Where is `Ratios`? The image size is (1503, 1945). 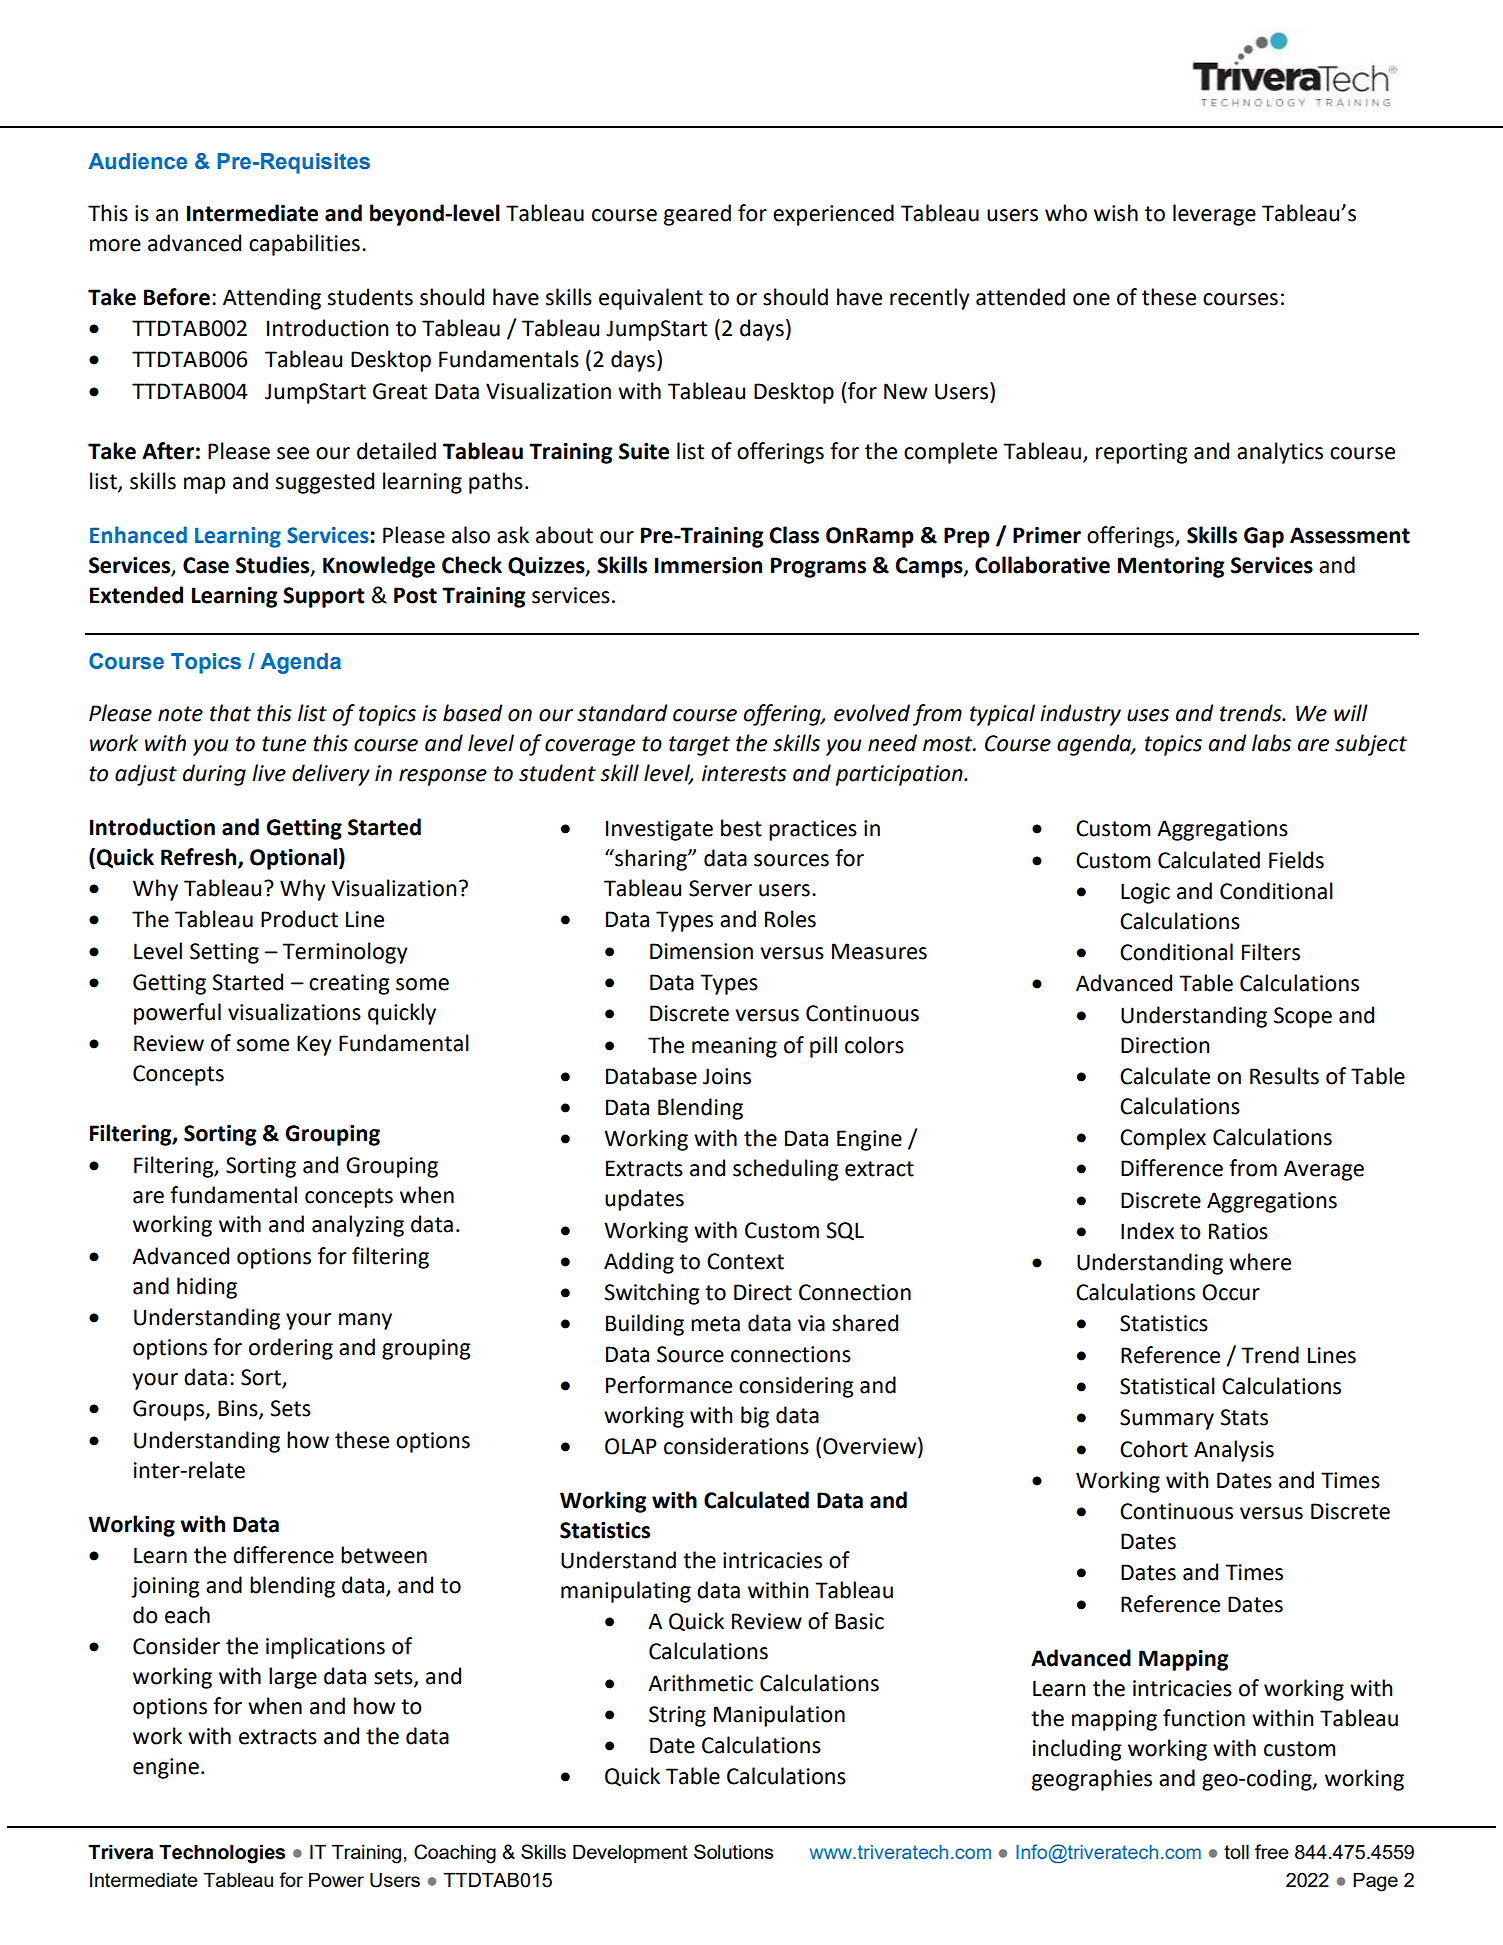 Ratios is located at coordinates (1238, 1231).
